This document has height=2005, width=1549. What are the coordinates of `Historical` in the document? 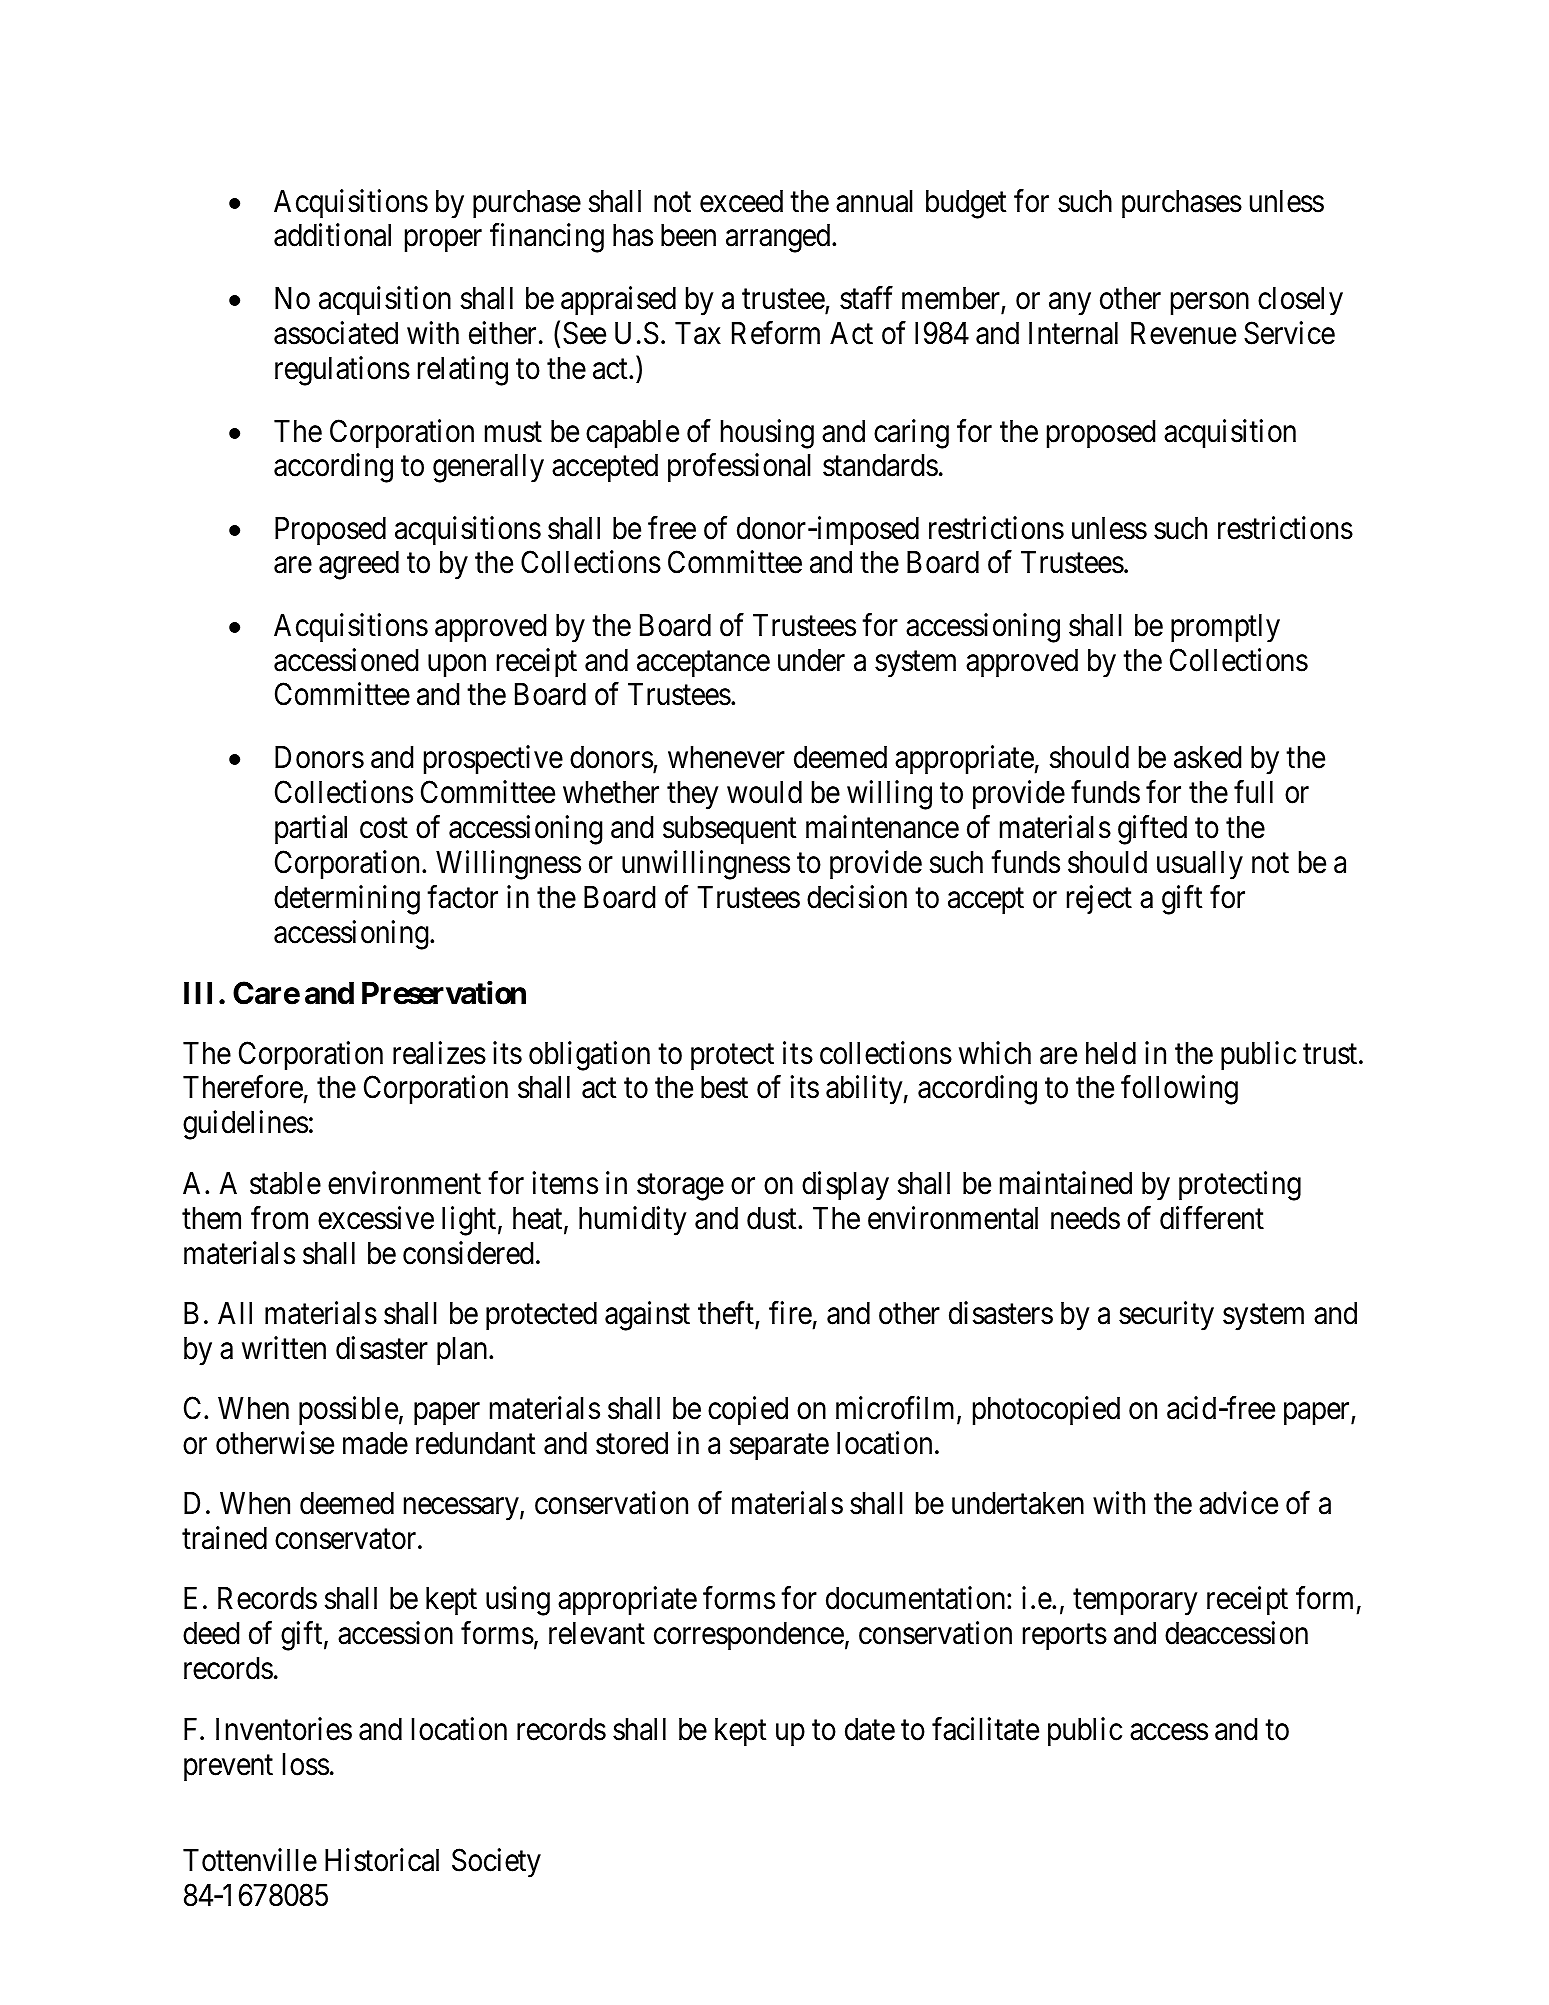 It's located at (382, 1860).
